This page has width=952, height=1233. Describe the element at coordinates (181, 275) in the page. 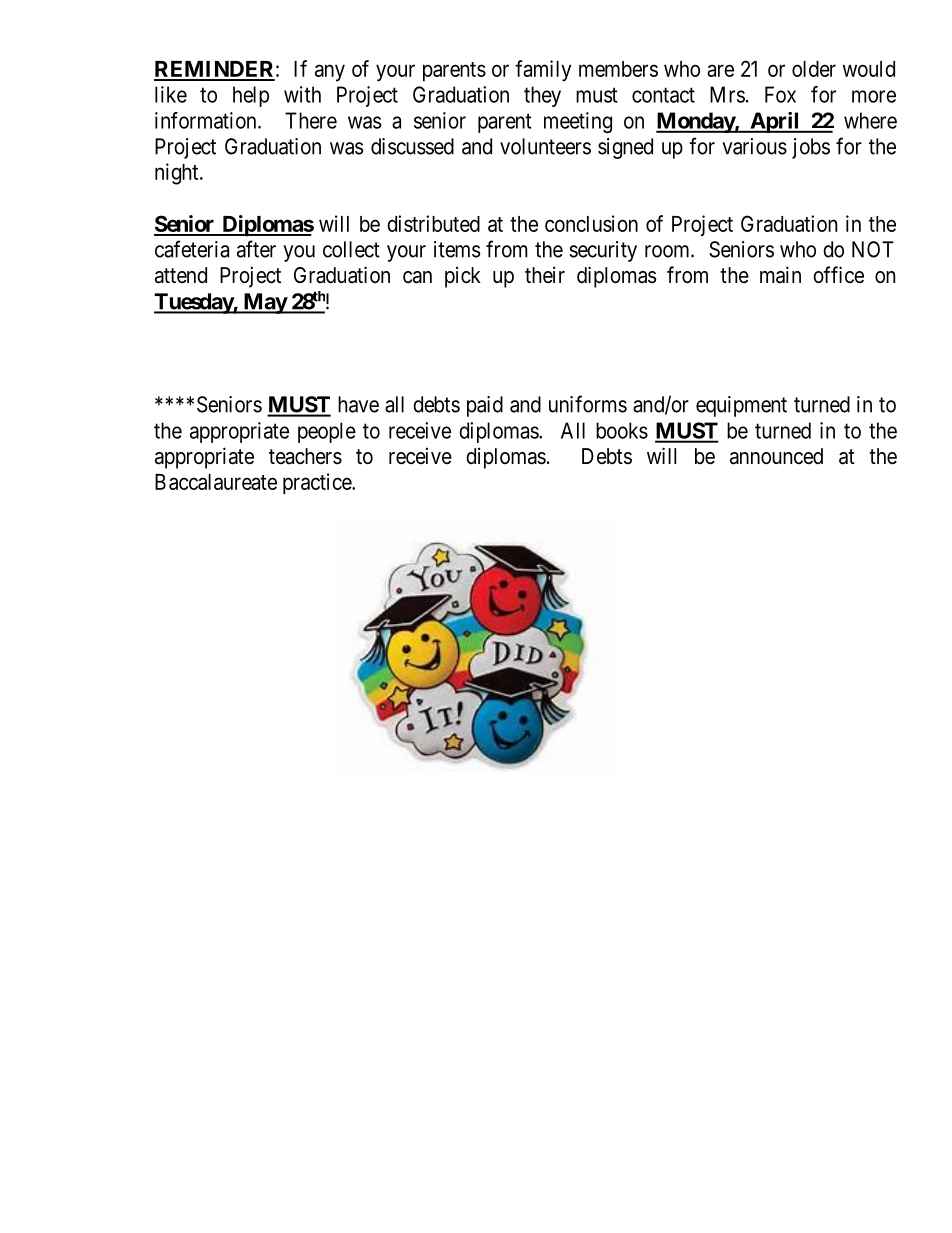

I see `attend` at that location.
